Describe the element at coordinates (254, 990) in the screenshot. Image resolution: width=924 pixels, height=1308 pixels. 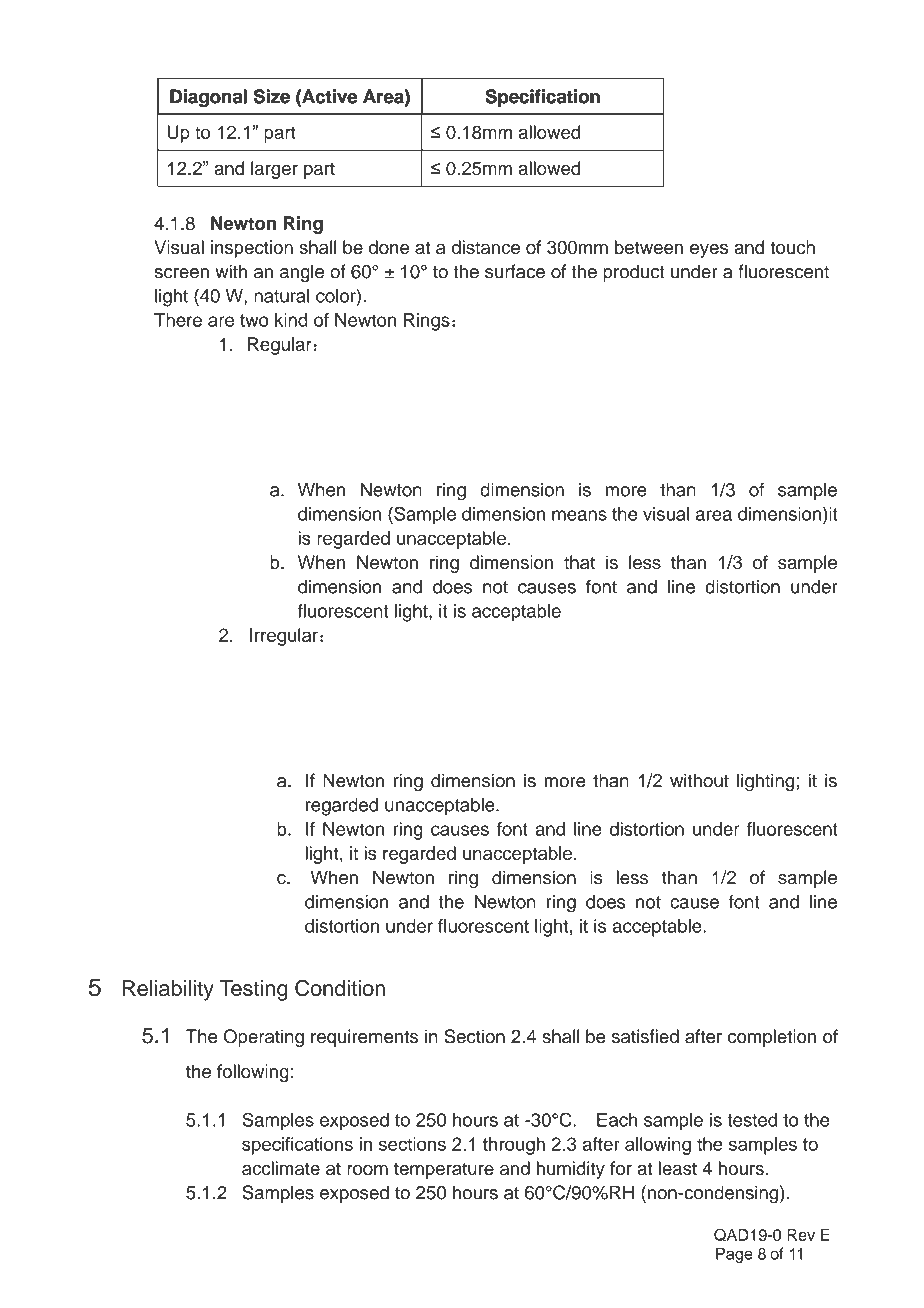
I see `Testing` at that location.
